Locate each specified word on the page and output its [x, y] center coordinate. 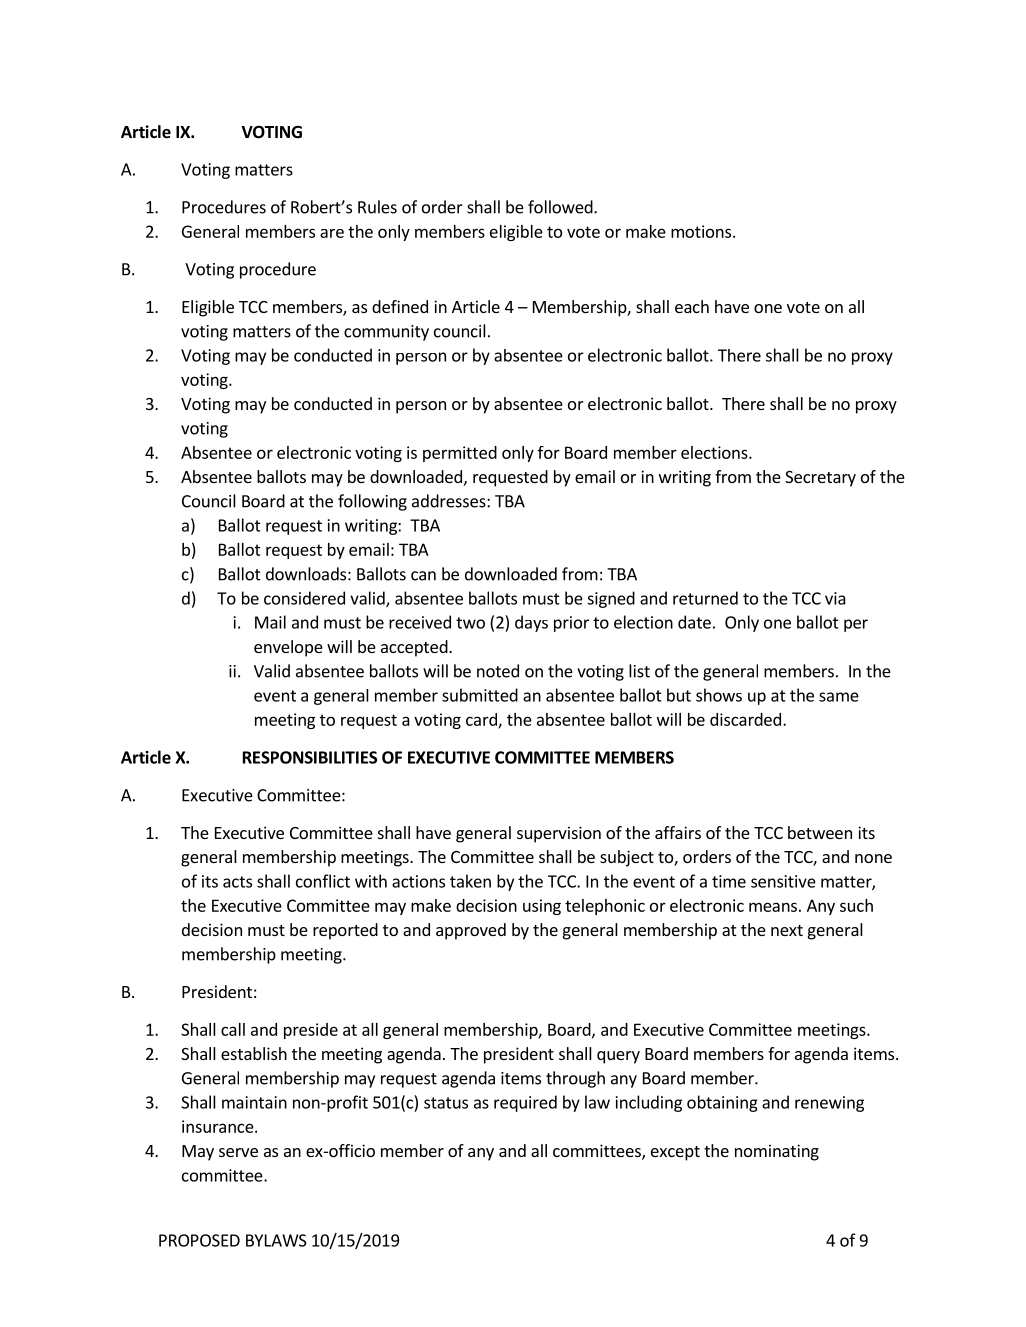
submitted [480, 695]
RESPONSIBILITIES [310, 757]
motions [701, 231]
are [332, 233]
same [839, 697]
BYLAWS [276, 1240]
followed [561, 207]
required [525, 1103]
